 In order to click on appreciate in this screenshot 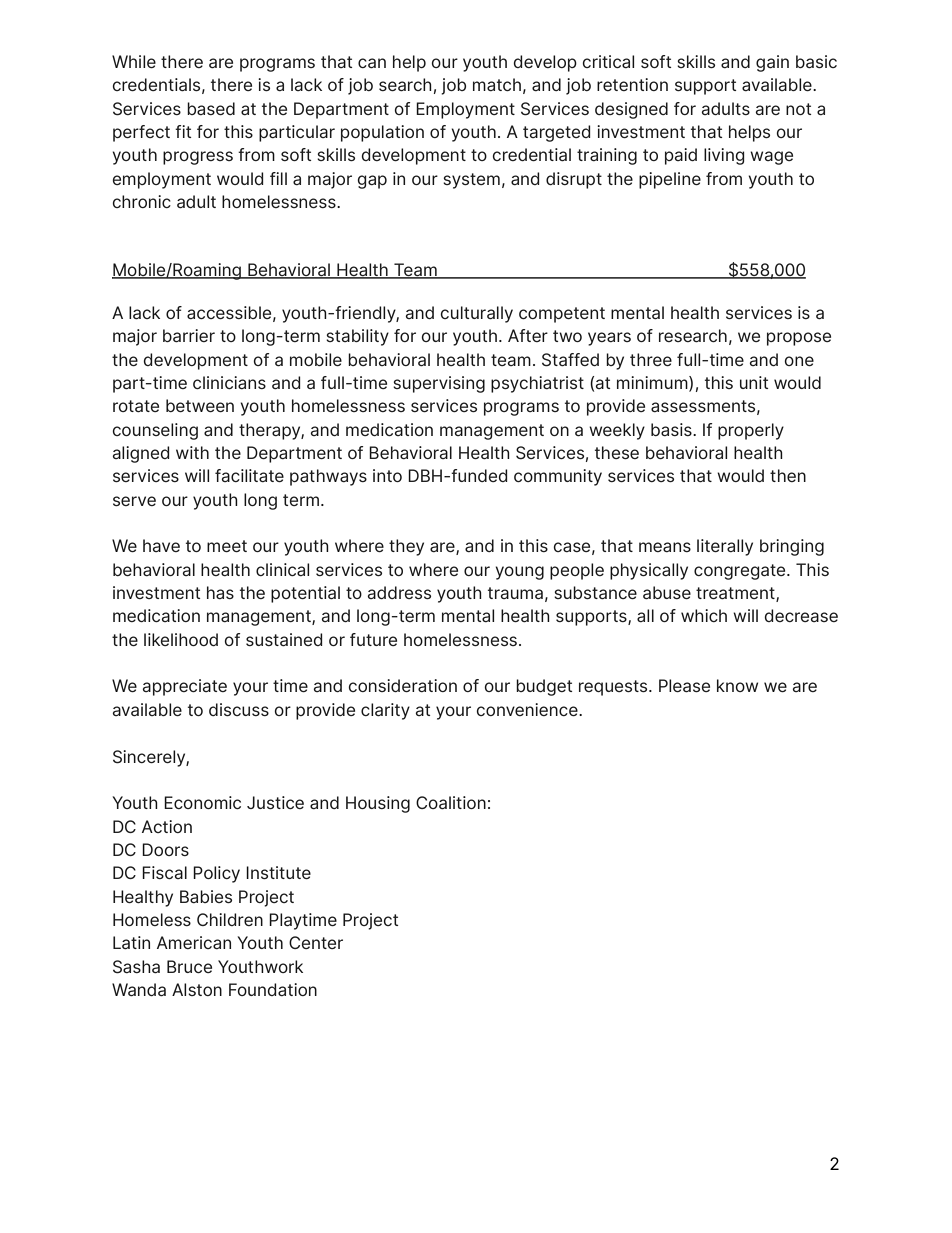, I will do `click(184, 687)`.
